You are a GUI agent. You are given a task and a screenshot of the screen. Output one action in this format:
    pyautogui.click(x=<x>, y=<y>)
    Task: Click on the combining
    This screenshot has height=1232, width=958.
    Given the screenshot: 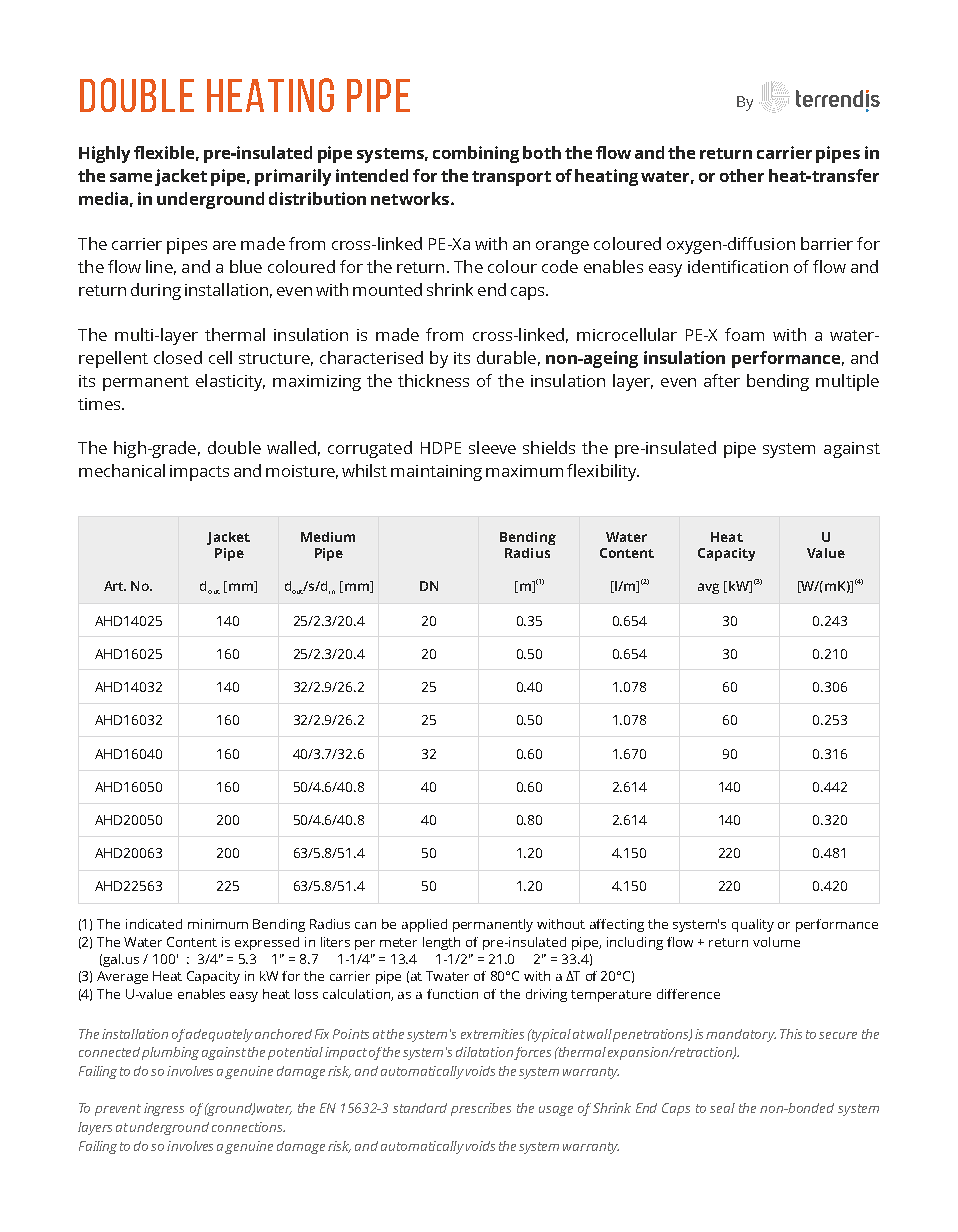 What is the action you would take?
    pyautogui.click(x=476, y=154)
